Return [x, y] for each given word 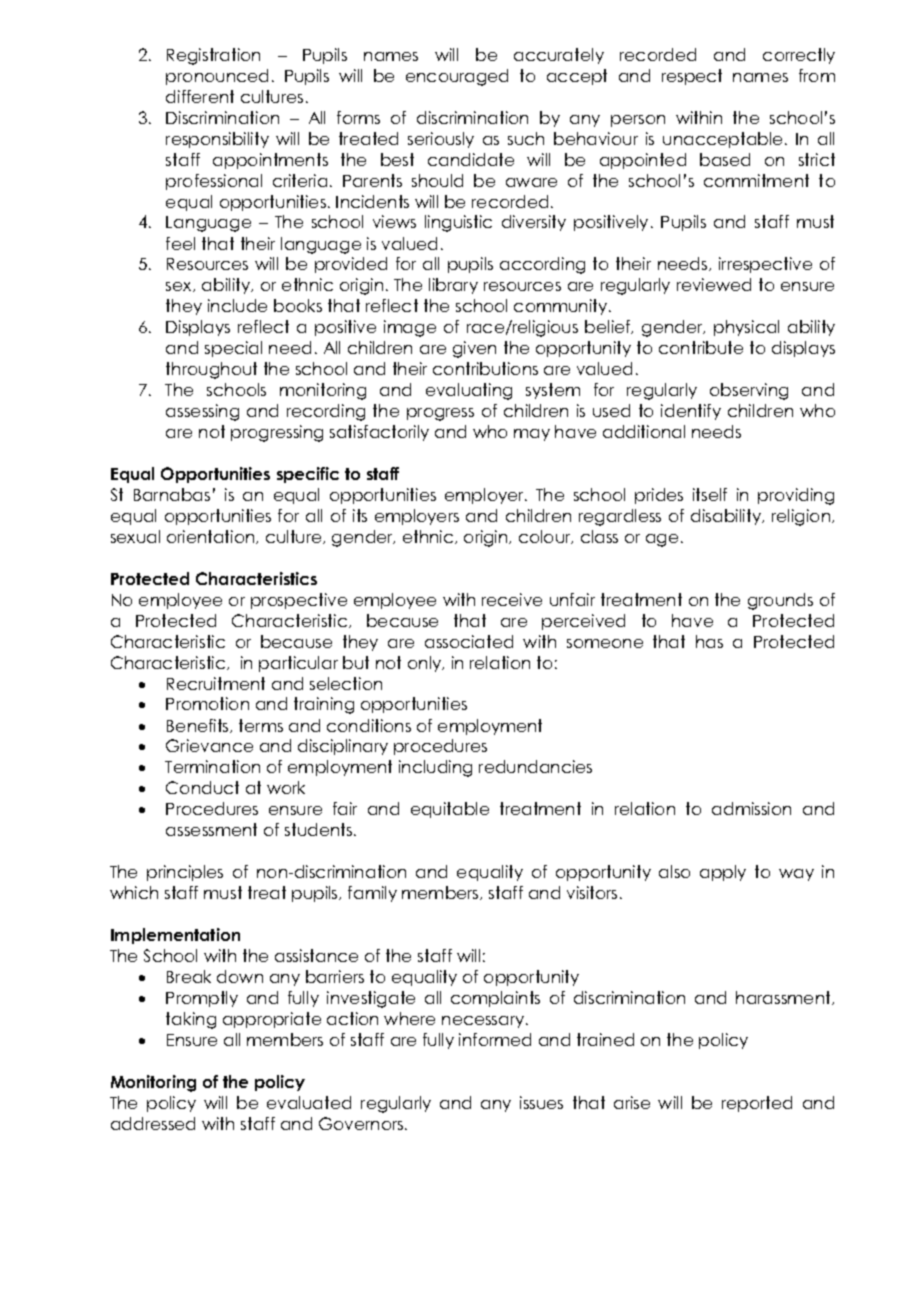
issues [541, 1102]
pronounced [217, 77]
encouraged [457, 77]
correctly [799, 56]
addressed [153, 1123]
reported [757, 1104]
